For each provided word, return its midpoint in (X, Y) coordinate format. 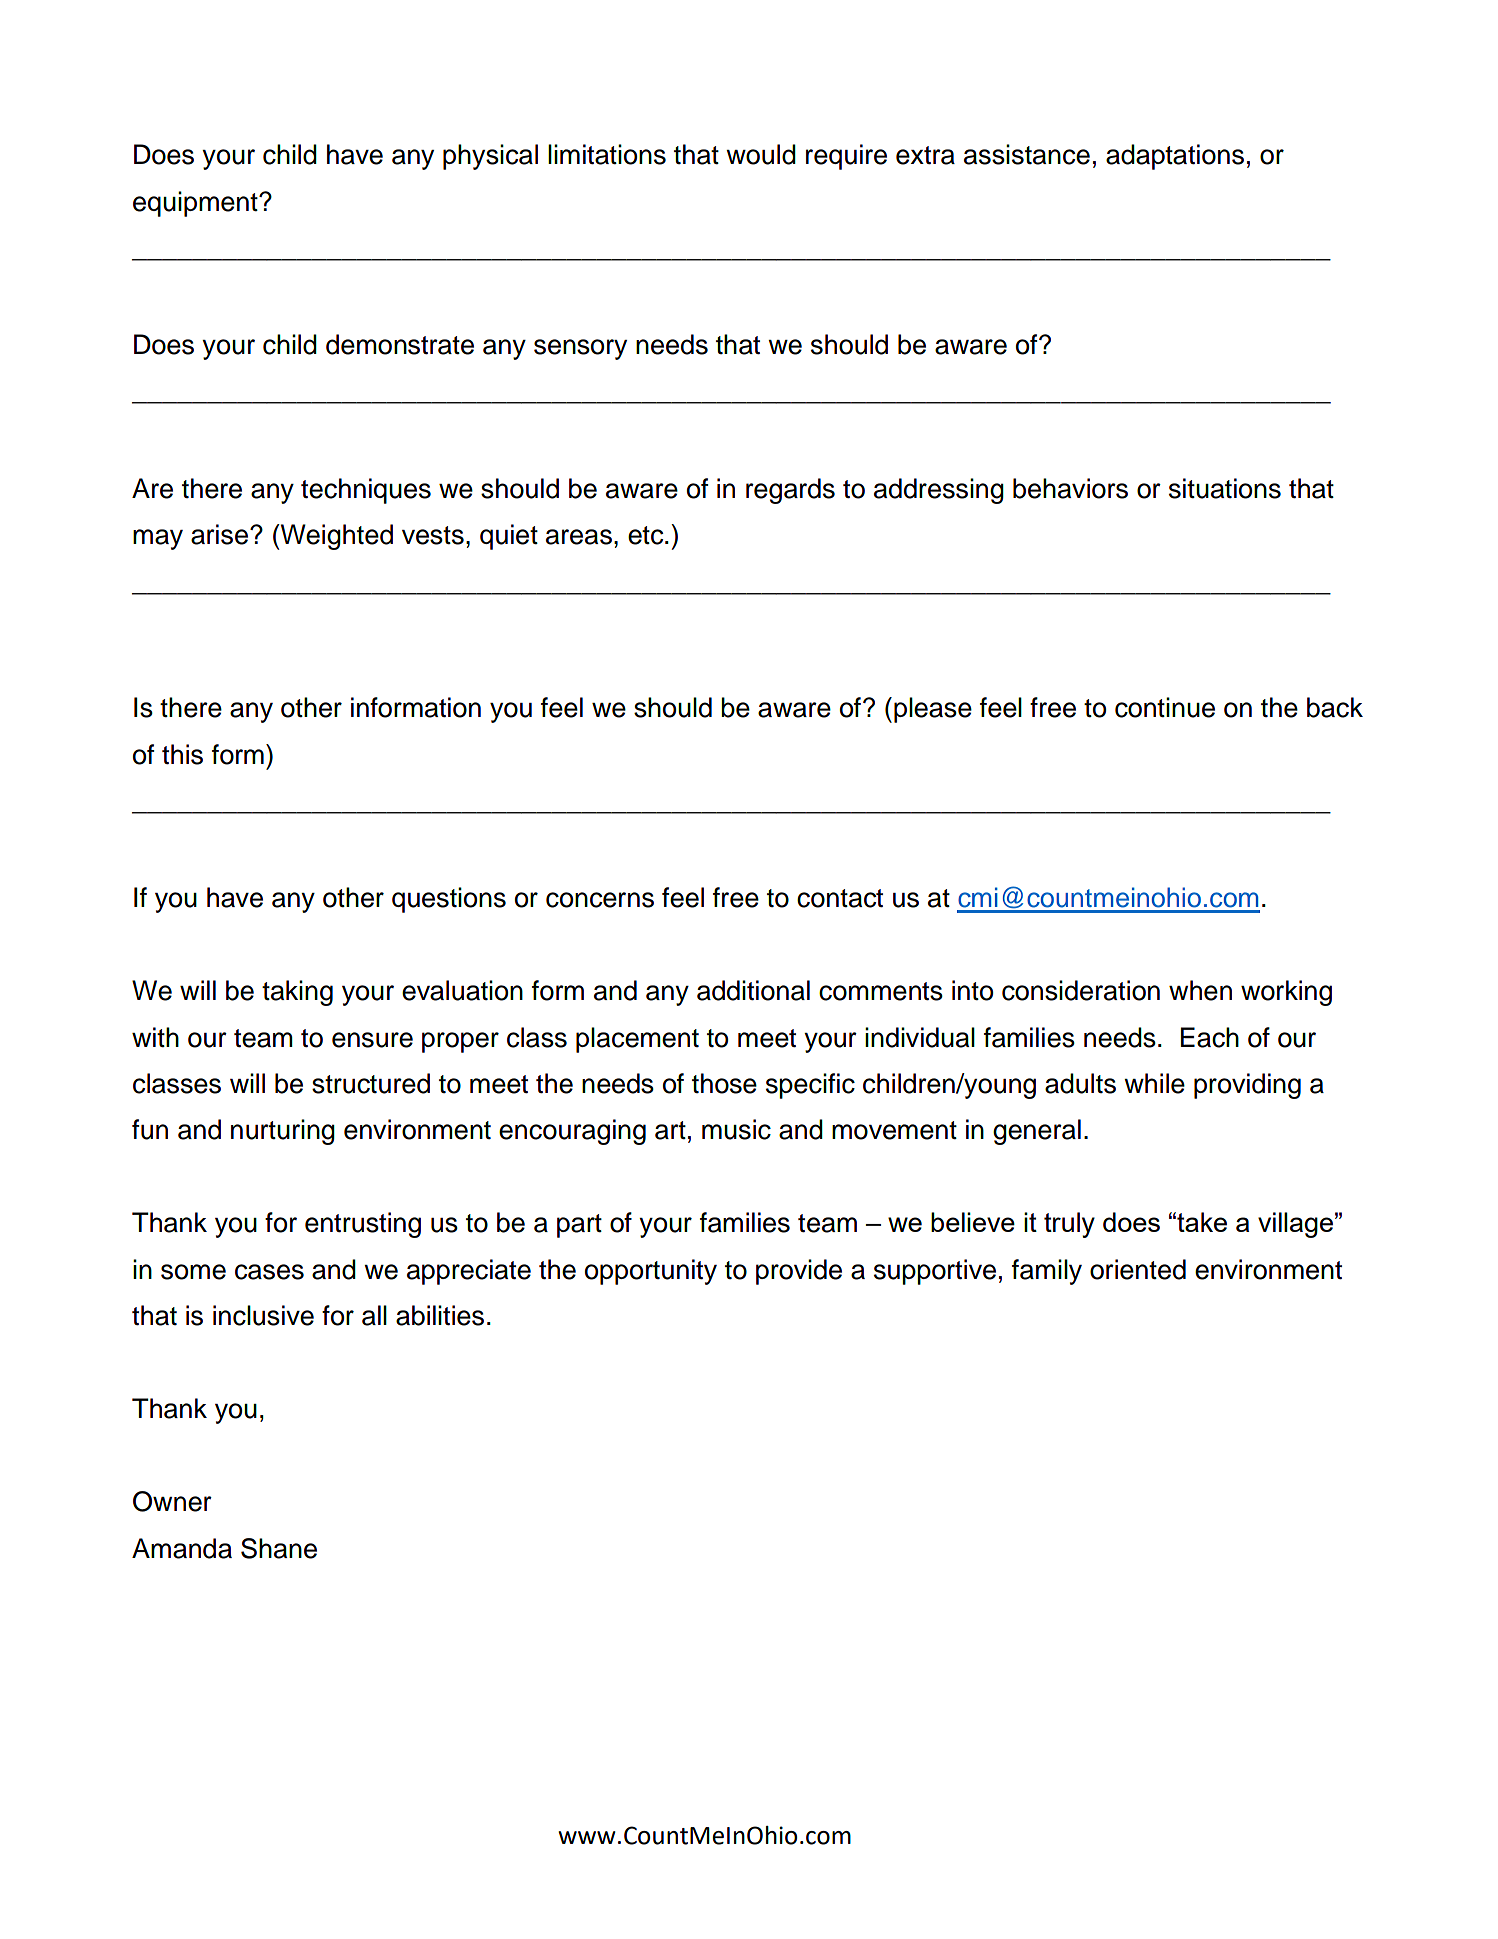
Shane (279, 1548)
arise (219, 534)
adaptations (1175, 157)
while (1154, 1083)
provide (799, 1272)
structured (371, 1083)
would (761, 154)
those (724, 1083)
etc (647, 535)
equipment (196, 204)
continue (1165, 707)
